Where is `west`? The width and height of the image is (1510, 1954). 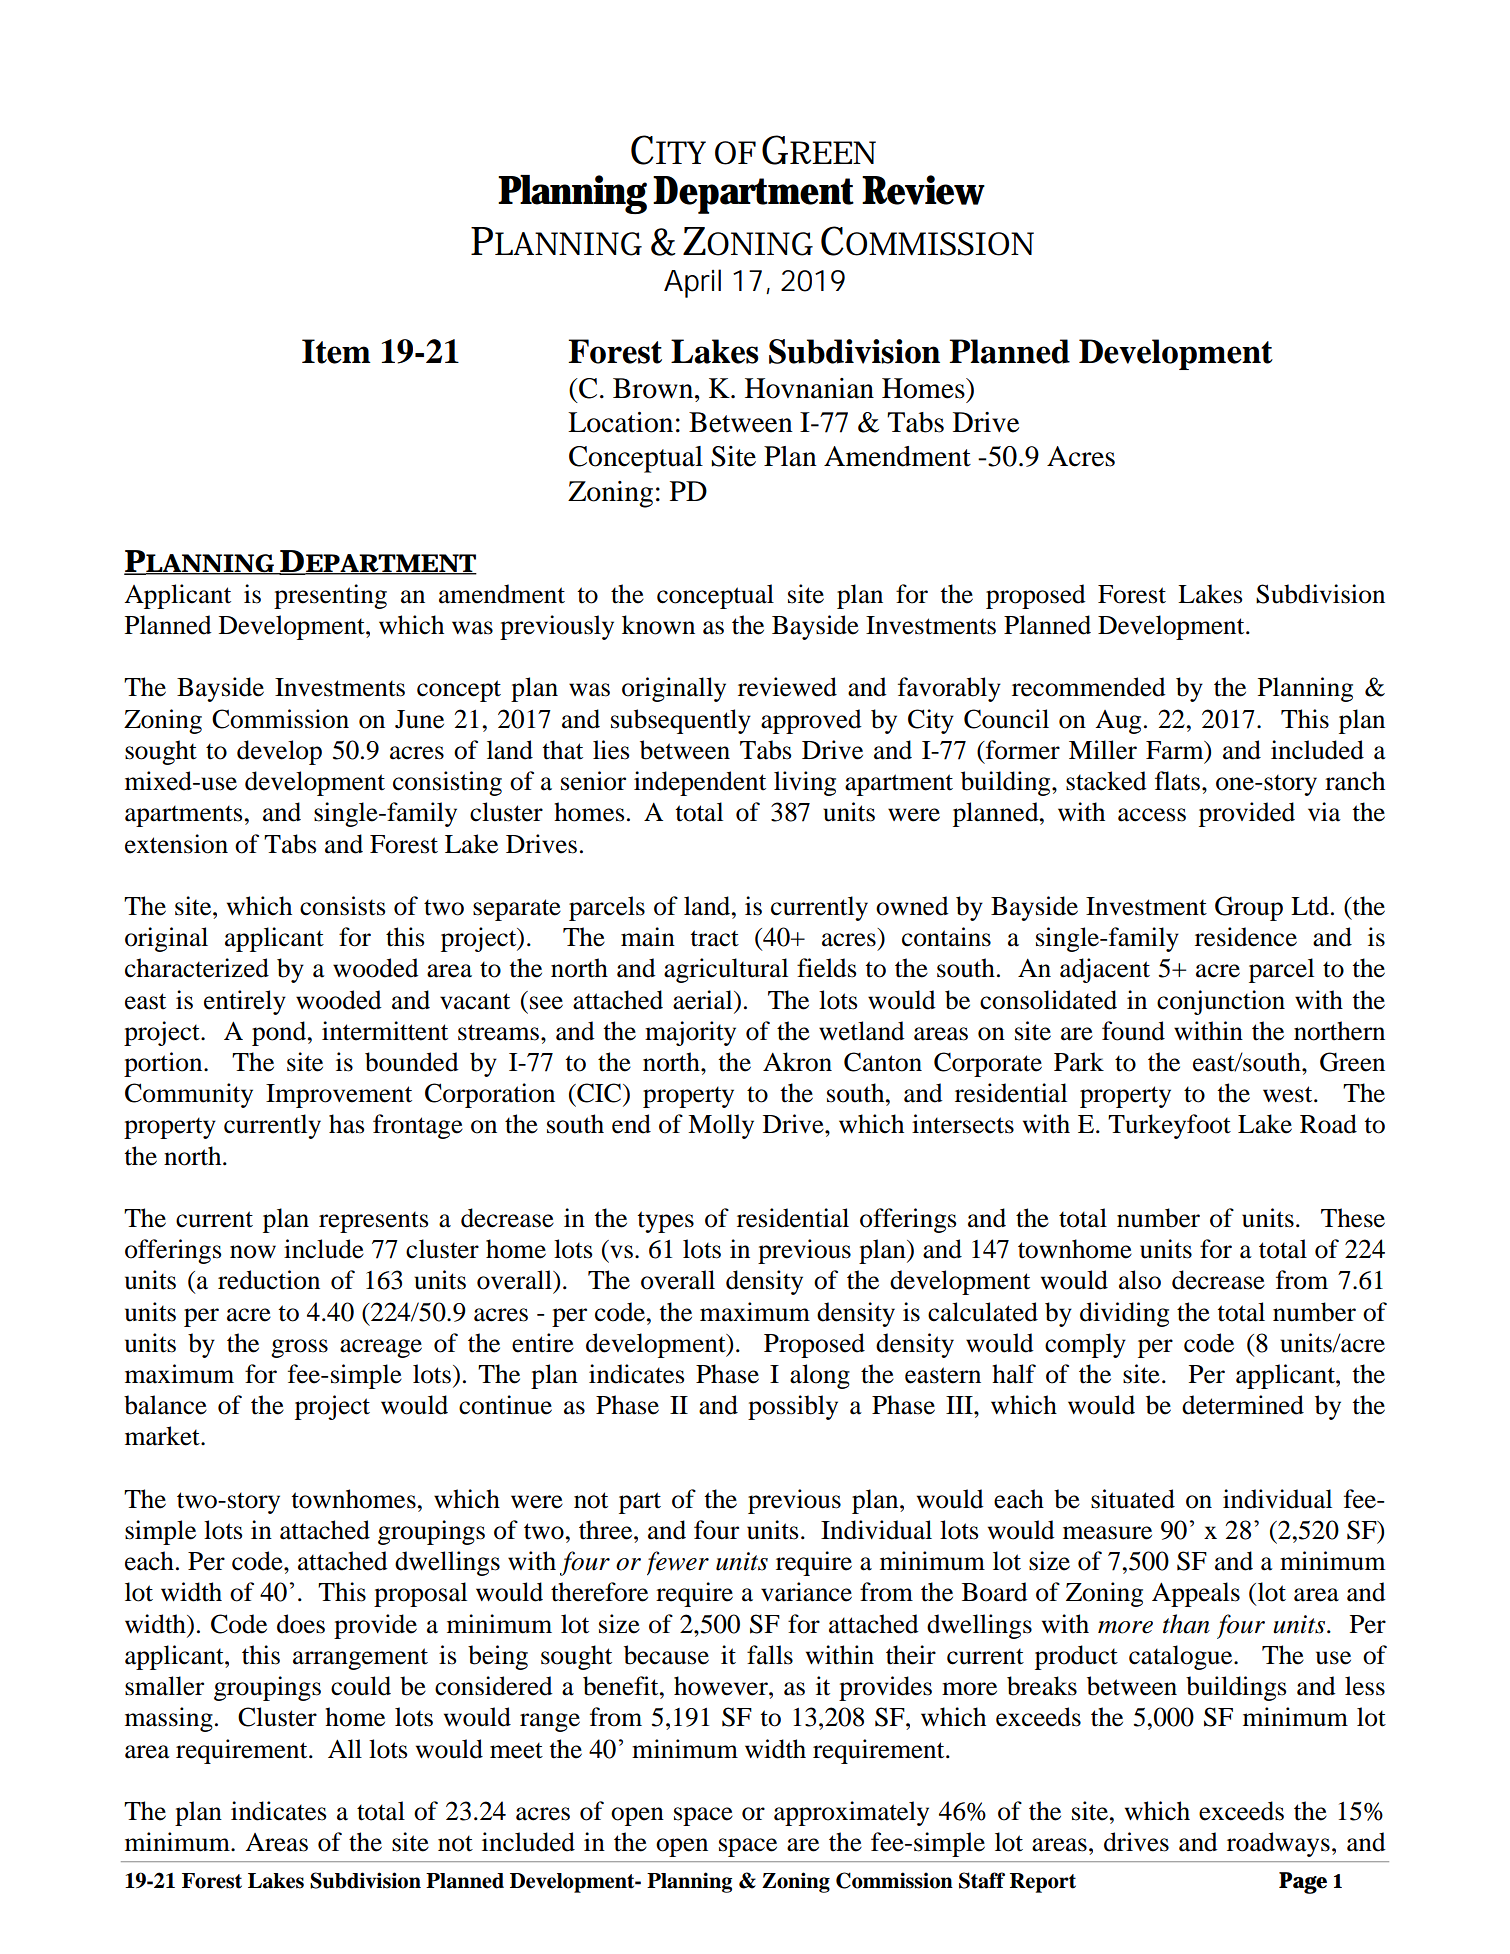
west is located at coordinates (1289, 1094).
